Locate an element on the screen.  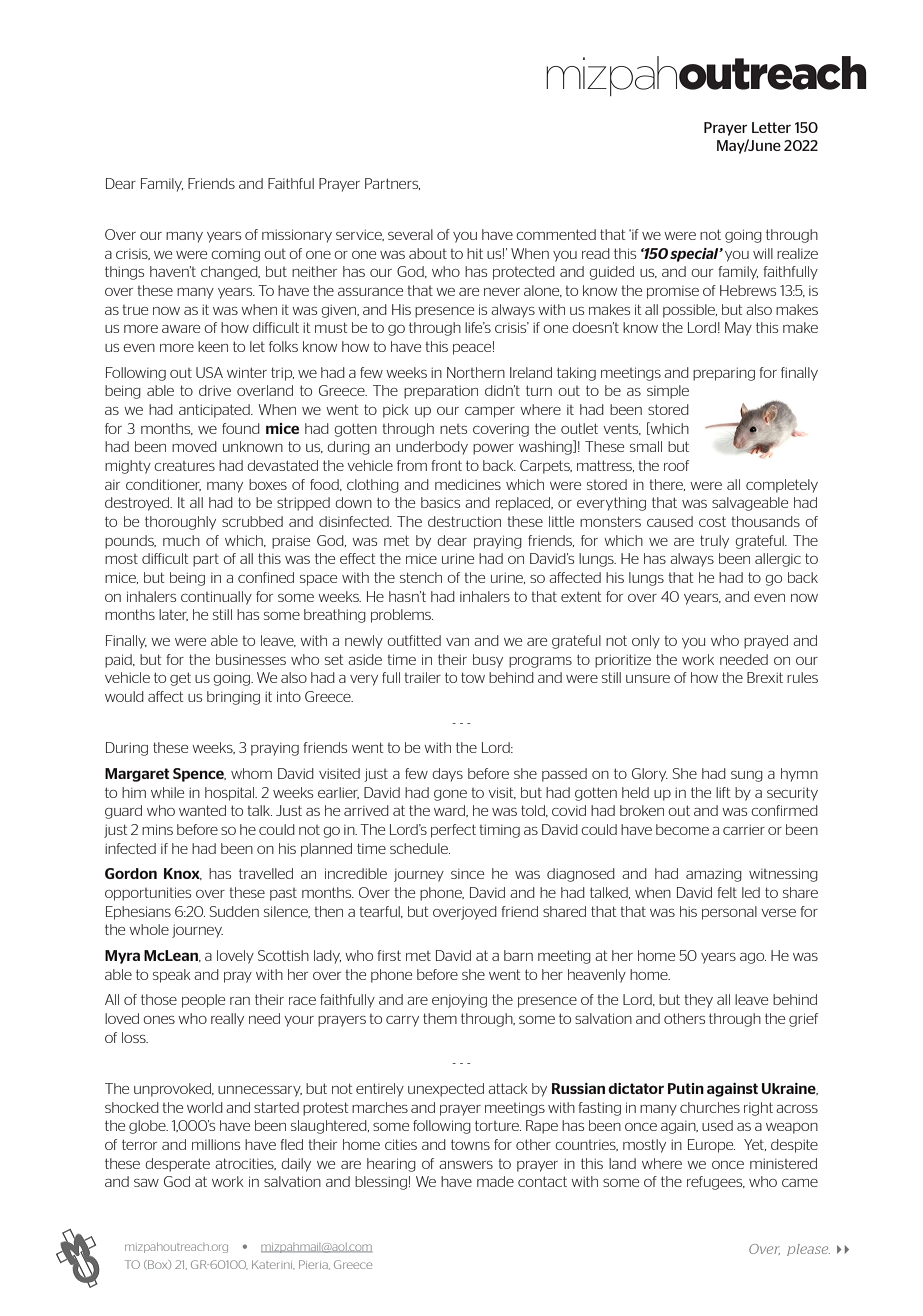
millions is located at coordinates (216, 1144).
